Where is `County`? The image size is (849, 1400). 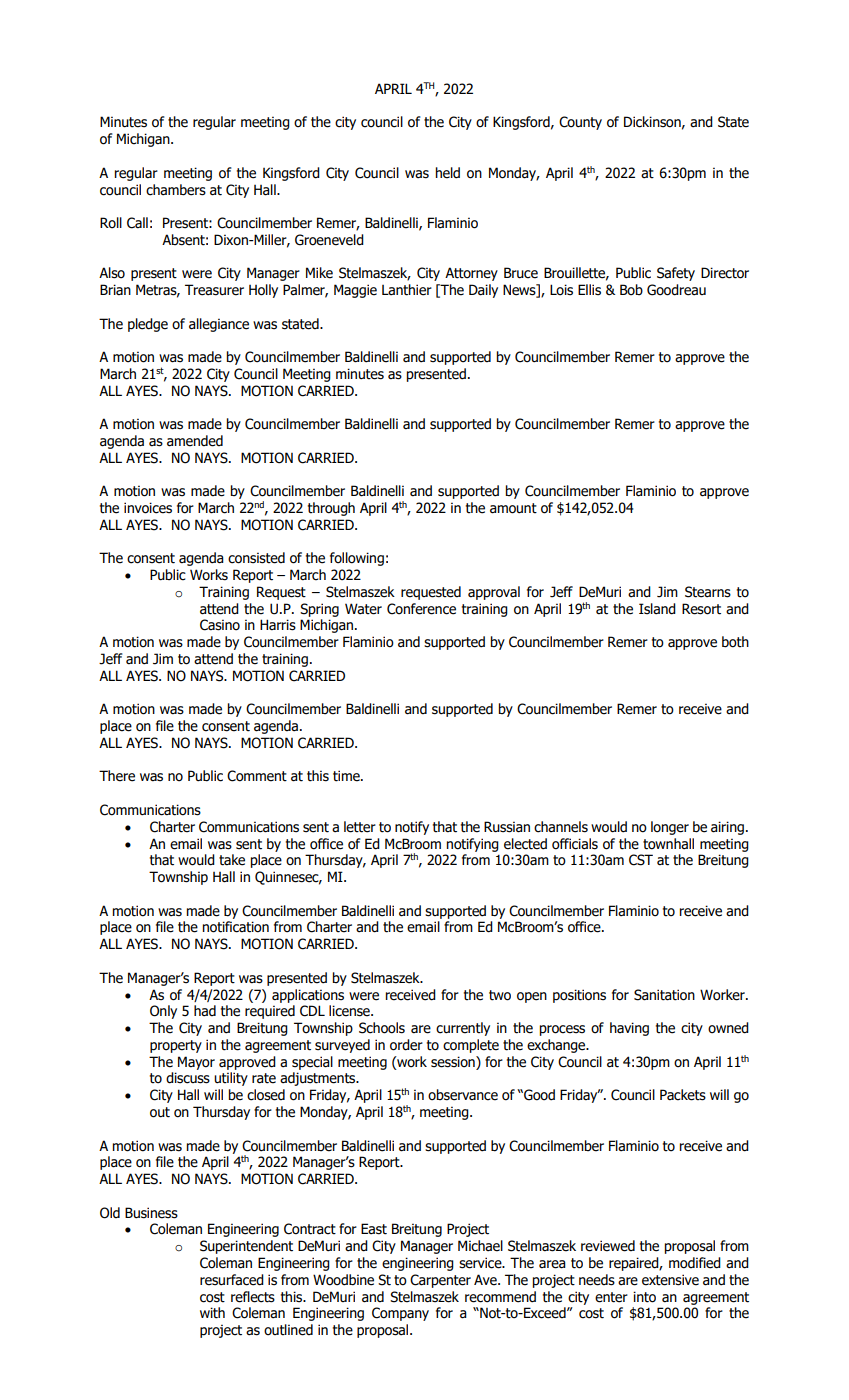 County is located at coordinates (580, 123).
